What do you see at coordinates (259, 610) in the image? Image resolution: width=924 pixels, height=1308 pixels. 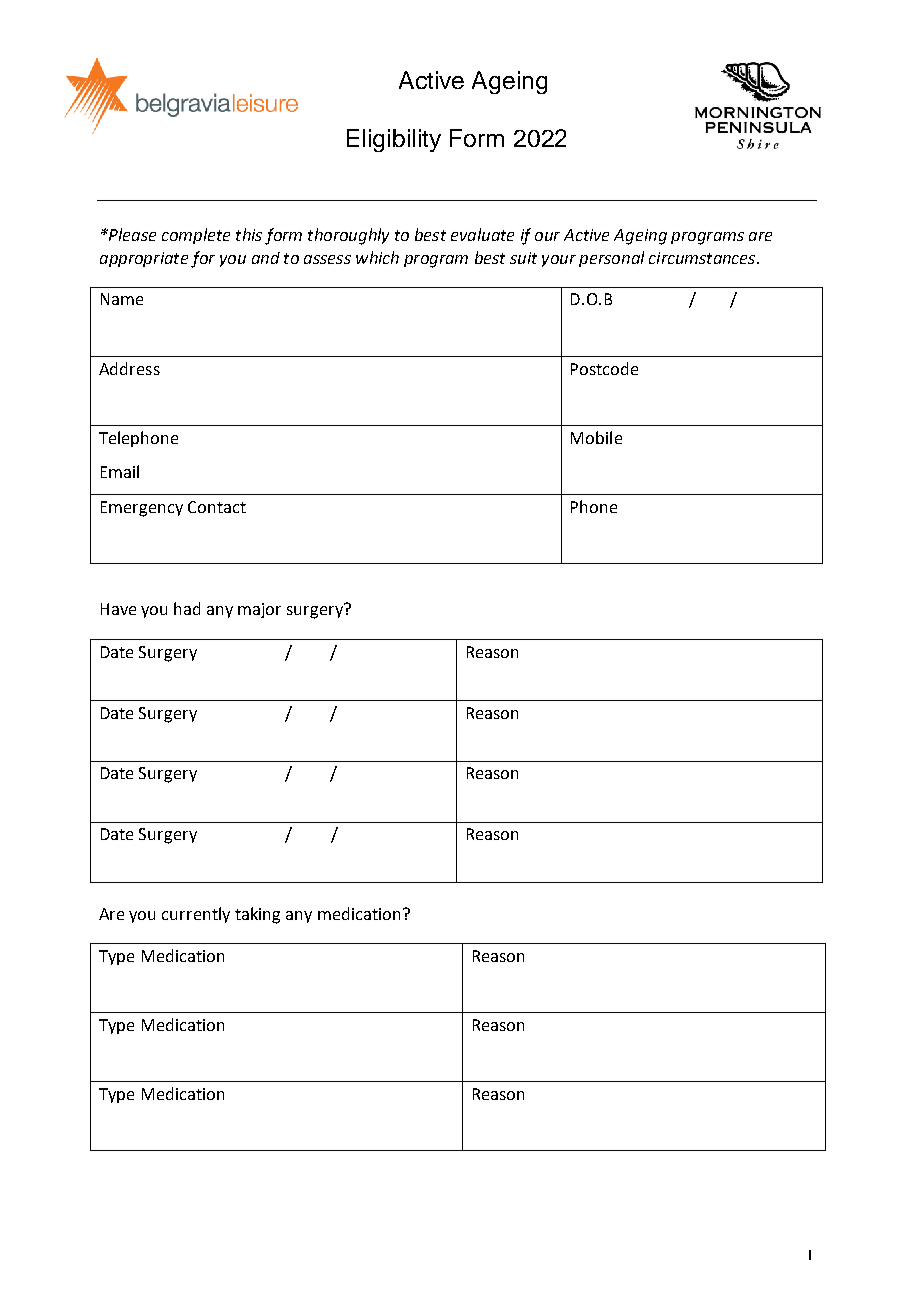 I see `major` at bounding box center [259, 610].
